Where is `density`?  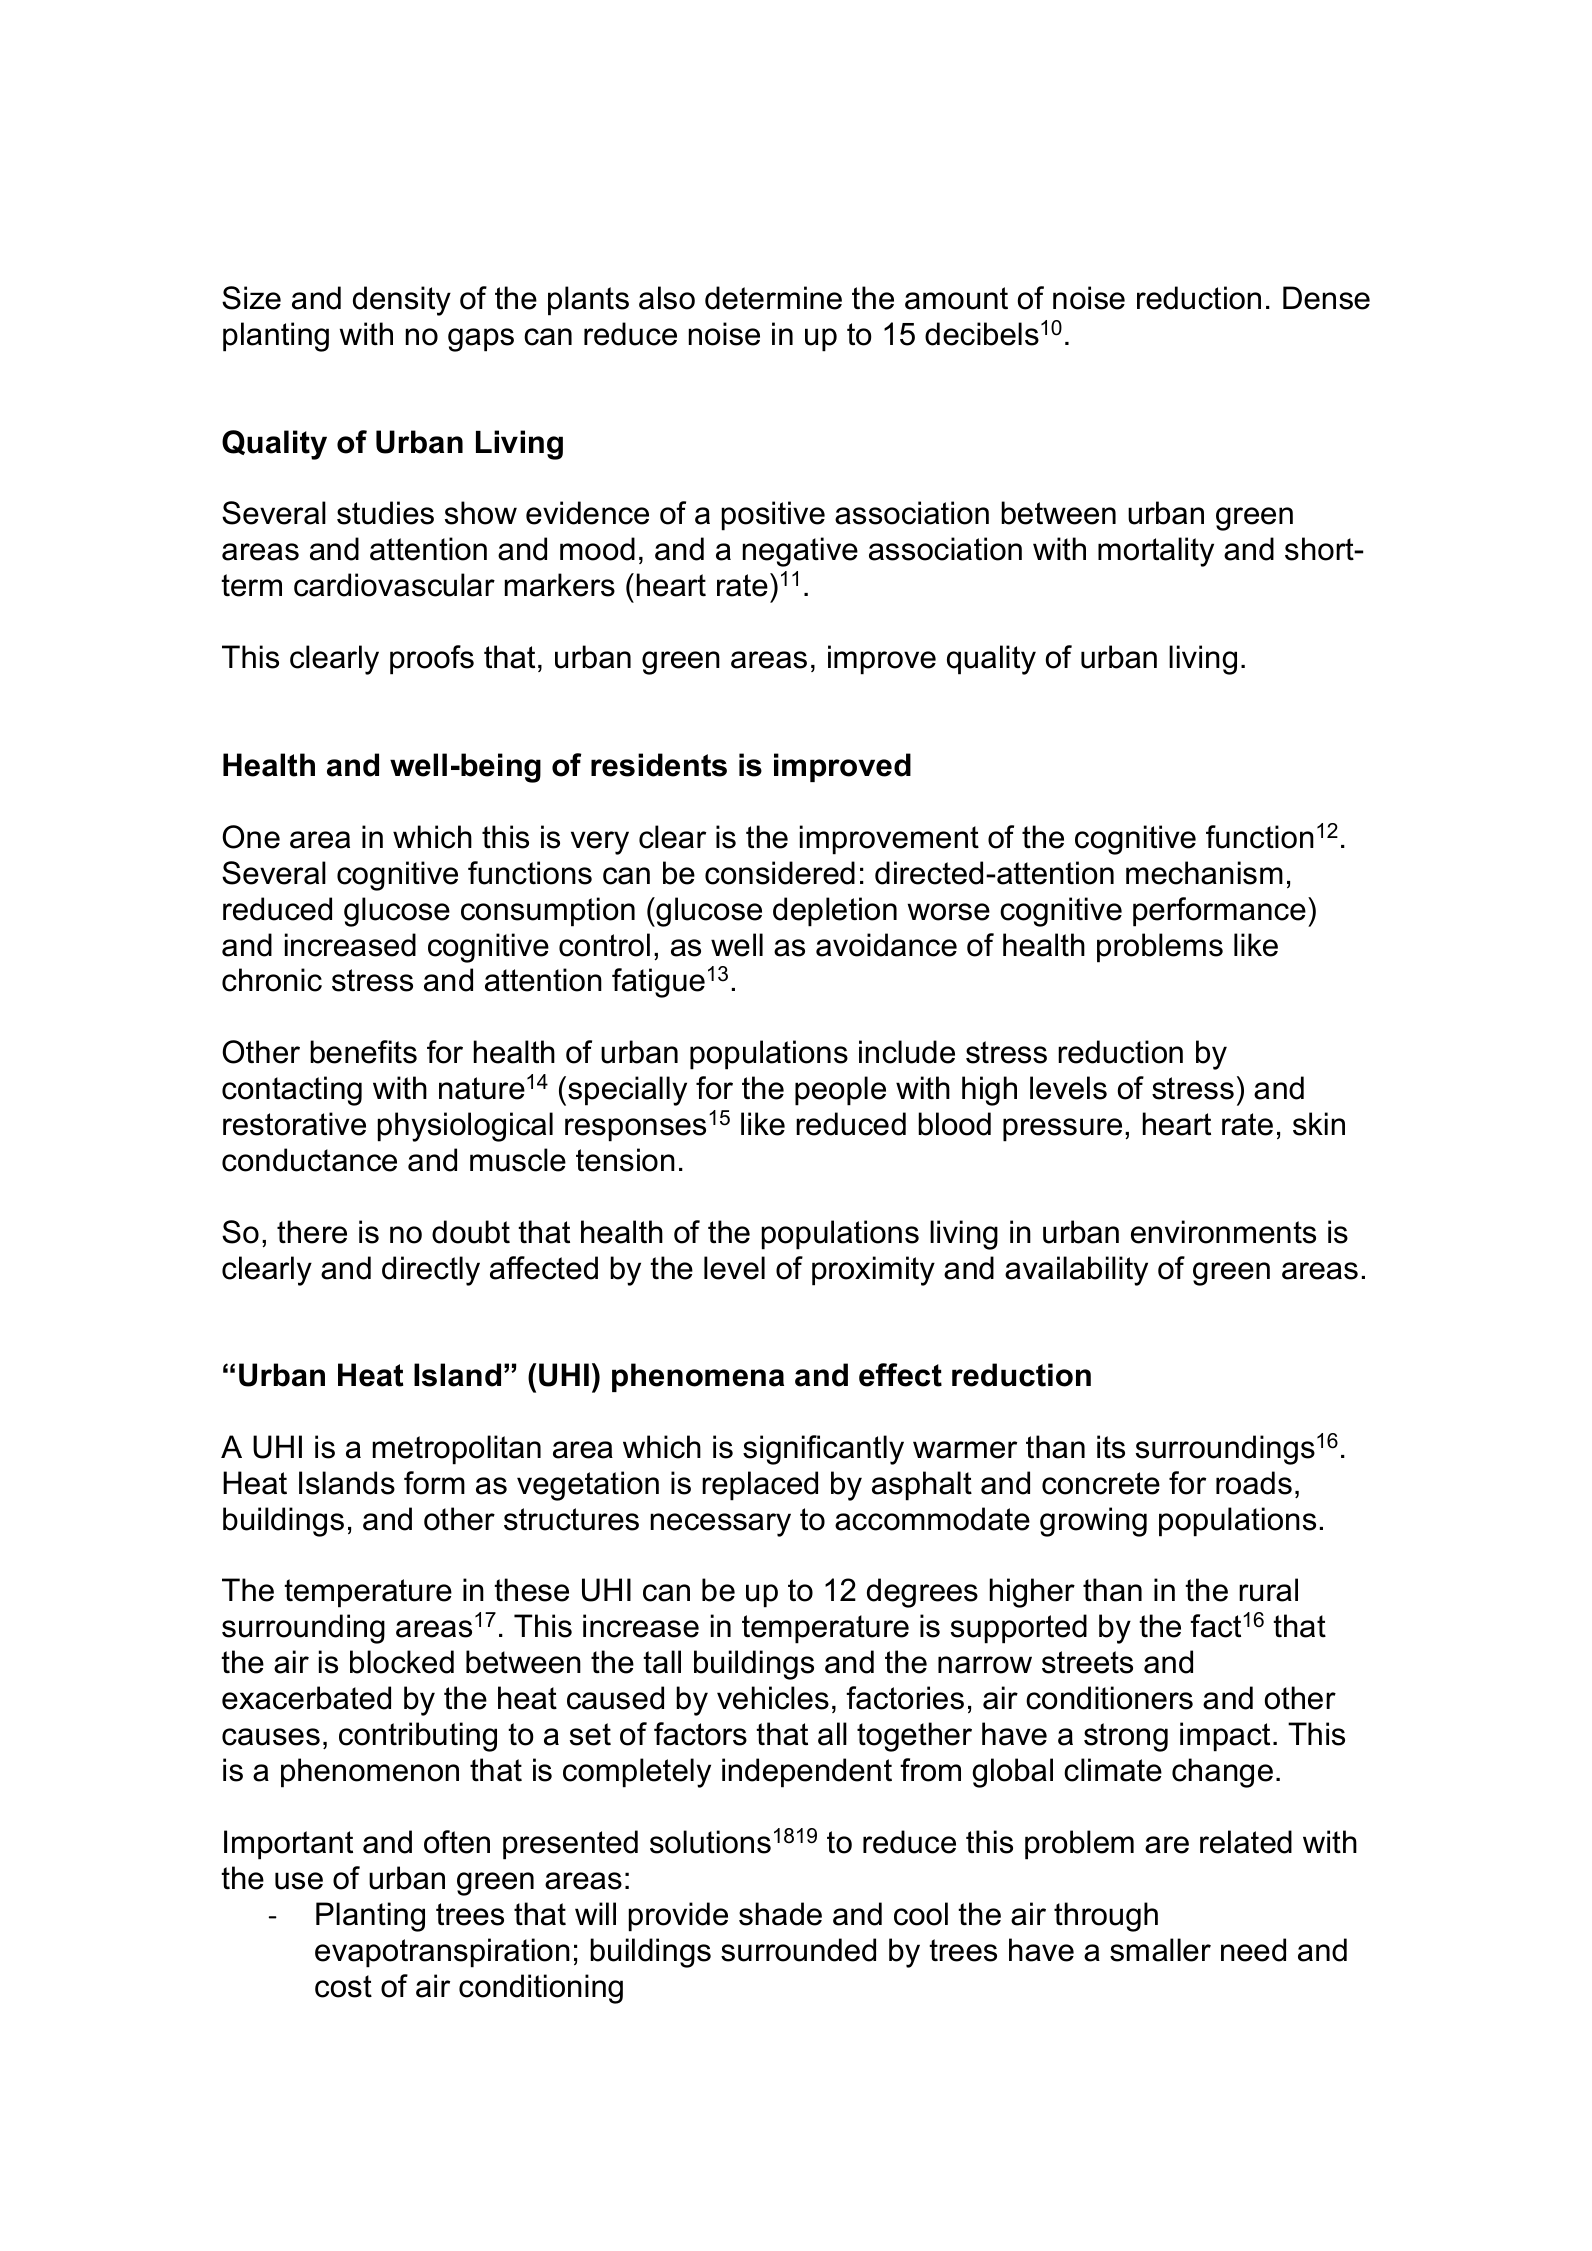
density is located at coordinates (402, 301).
